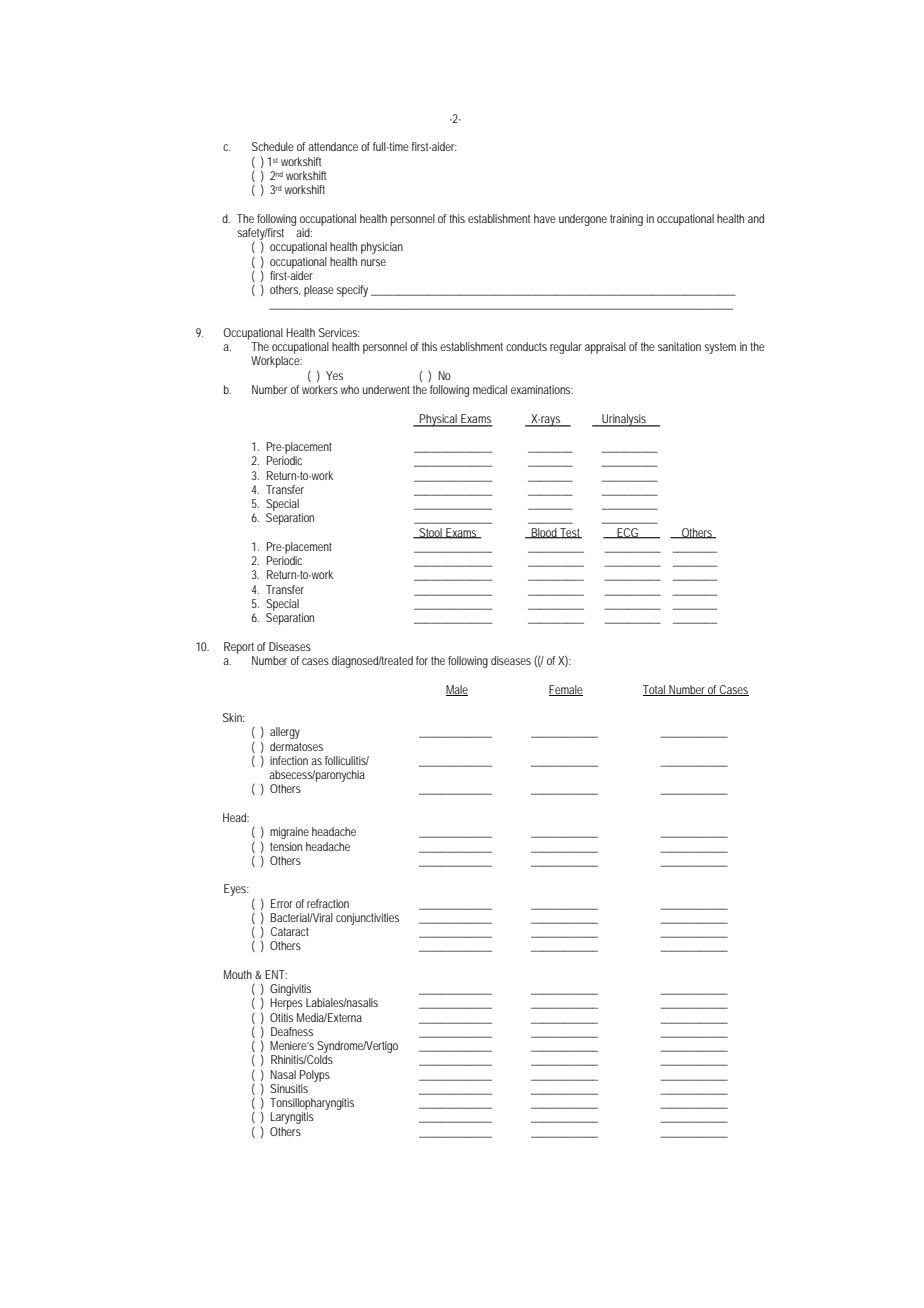  I want to click on and, so click(756, 218).
